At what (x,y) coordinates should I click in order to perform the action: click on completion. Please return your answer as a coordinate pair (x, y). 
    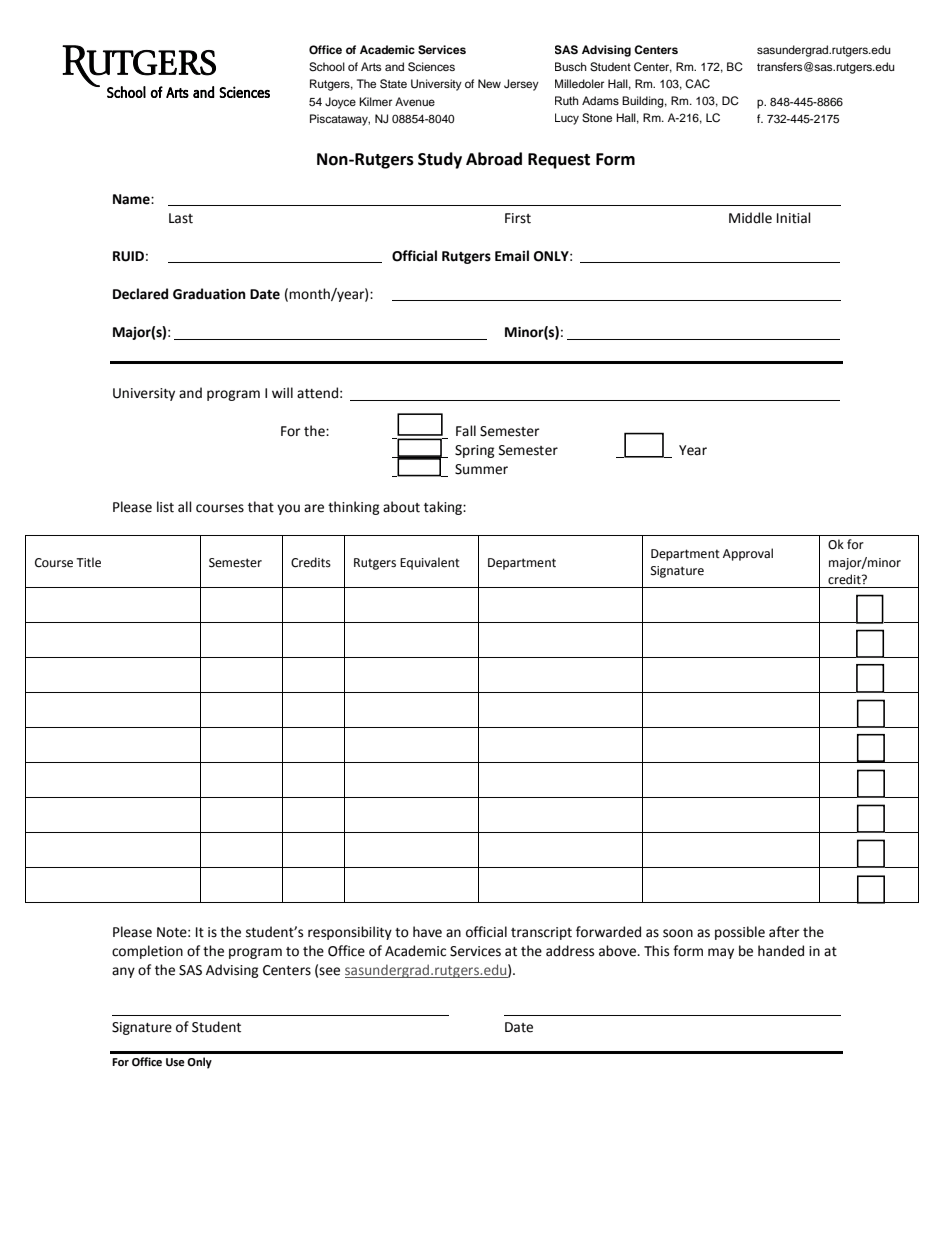
    Looking at the image, I should click on (147, 952).
